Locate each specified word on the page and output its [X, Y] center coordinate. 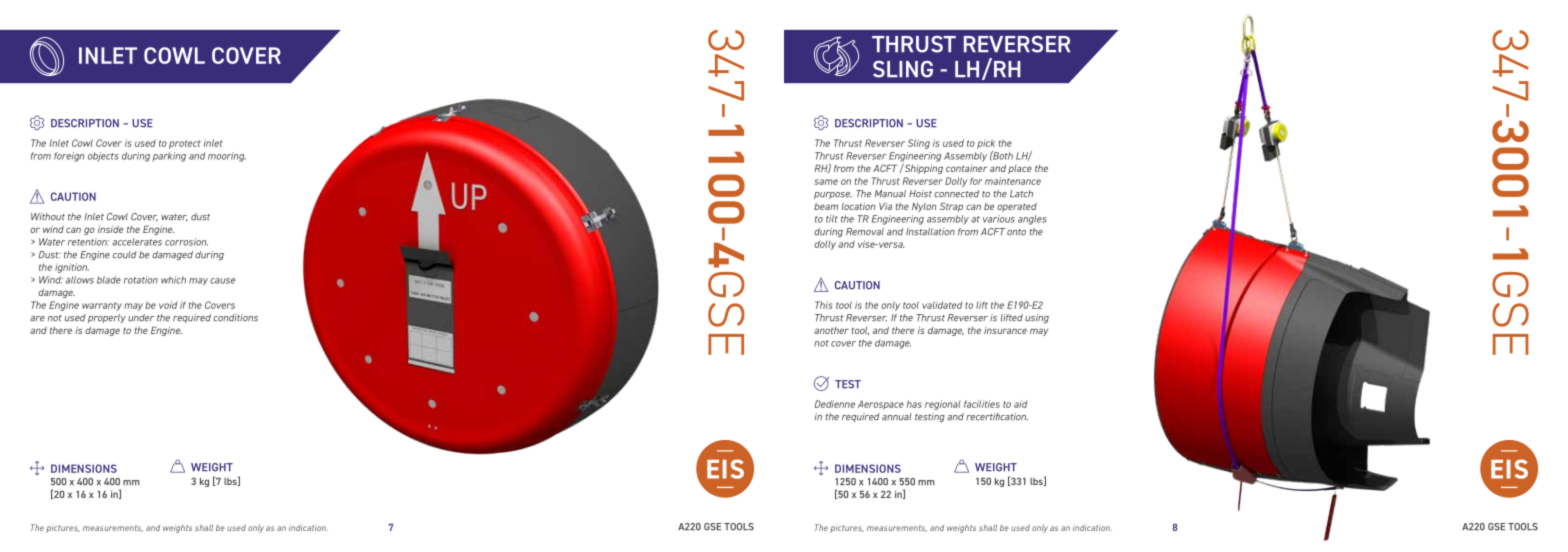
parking [169, 157]
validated [942, 305]
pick [986, 144]
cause [222, 281]
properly [107, 318]
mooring [227, 157]
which [173, 280]
